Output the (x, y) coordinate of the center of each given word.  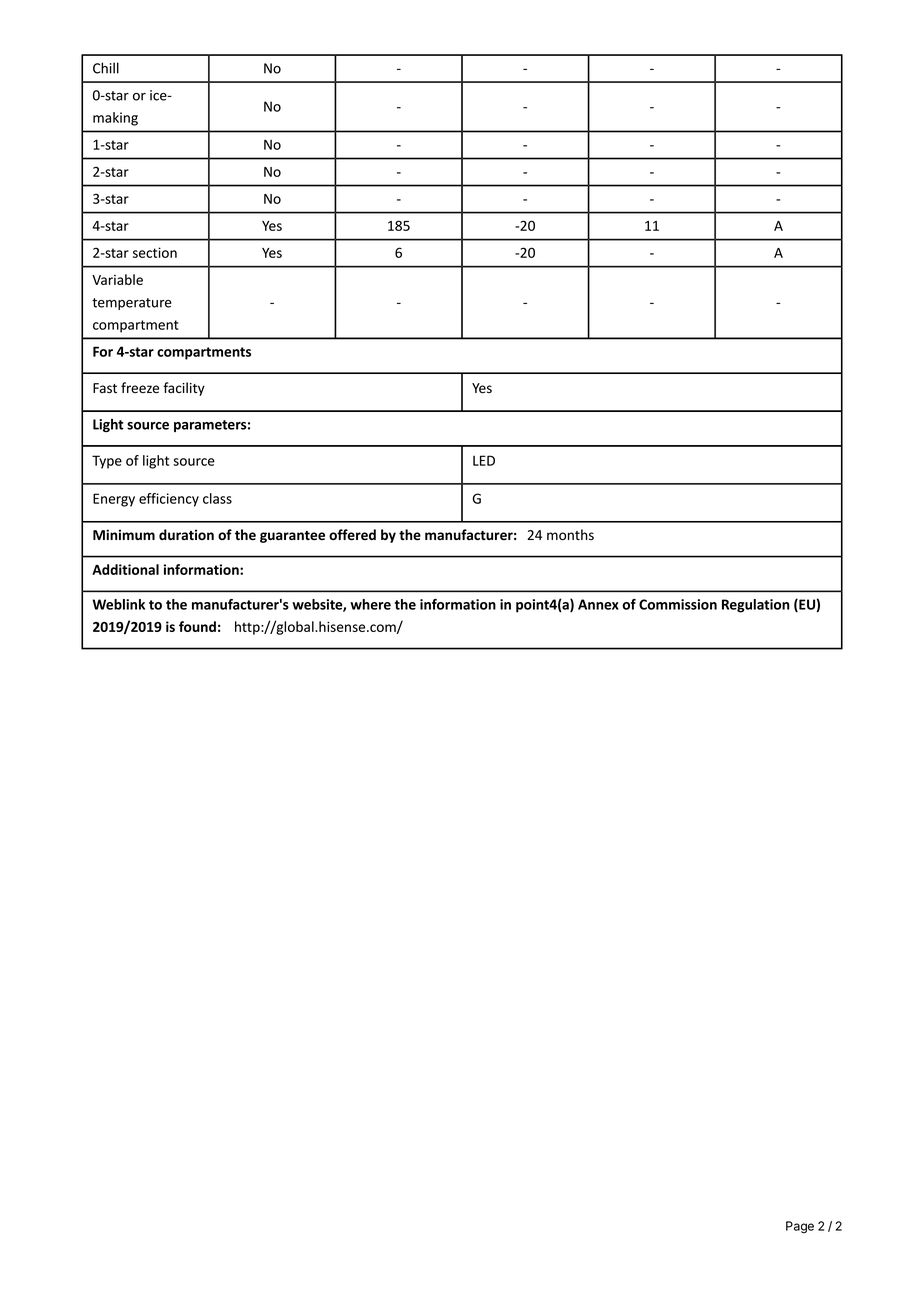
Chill (106, 68)
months (570, 534)
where (370, 604)
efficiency (169, 500)
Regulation (756, 606)
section (155, 252)
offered (352, 535)
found (197, 626)
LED (484, 460)
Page (800, 1227)
